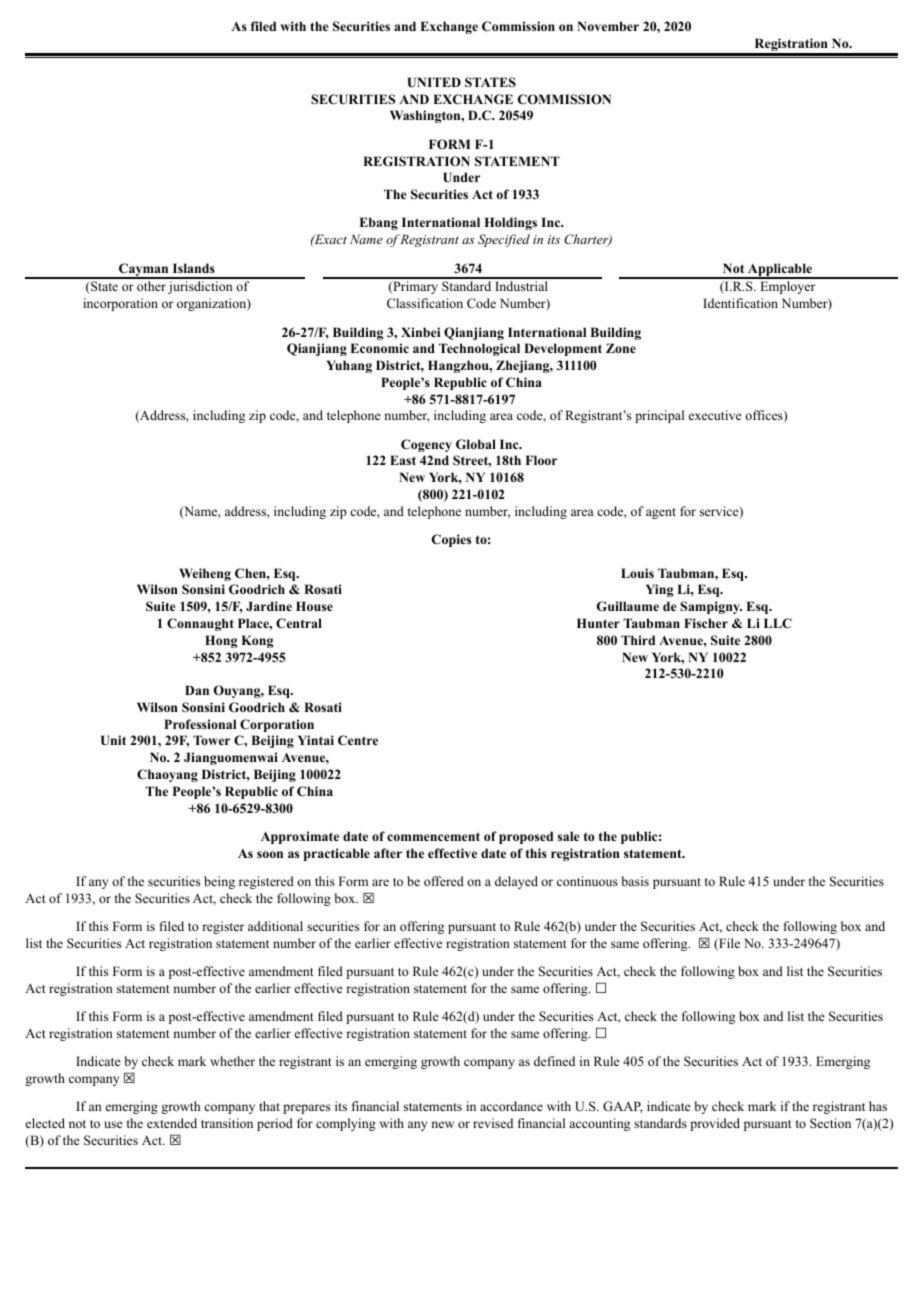  What do you see at coordinates (172, 1123) in the screenshot?
I see `extended` at bounding box center [172, 1123].
